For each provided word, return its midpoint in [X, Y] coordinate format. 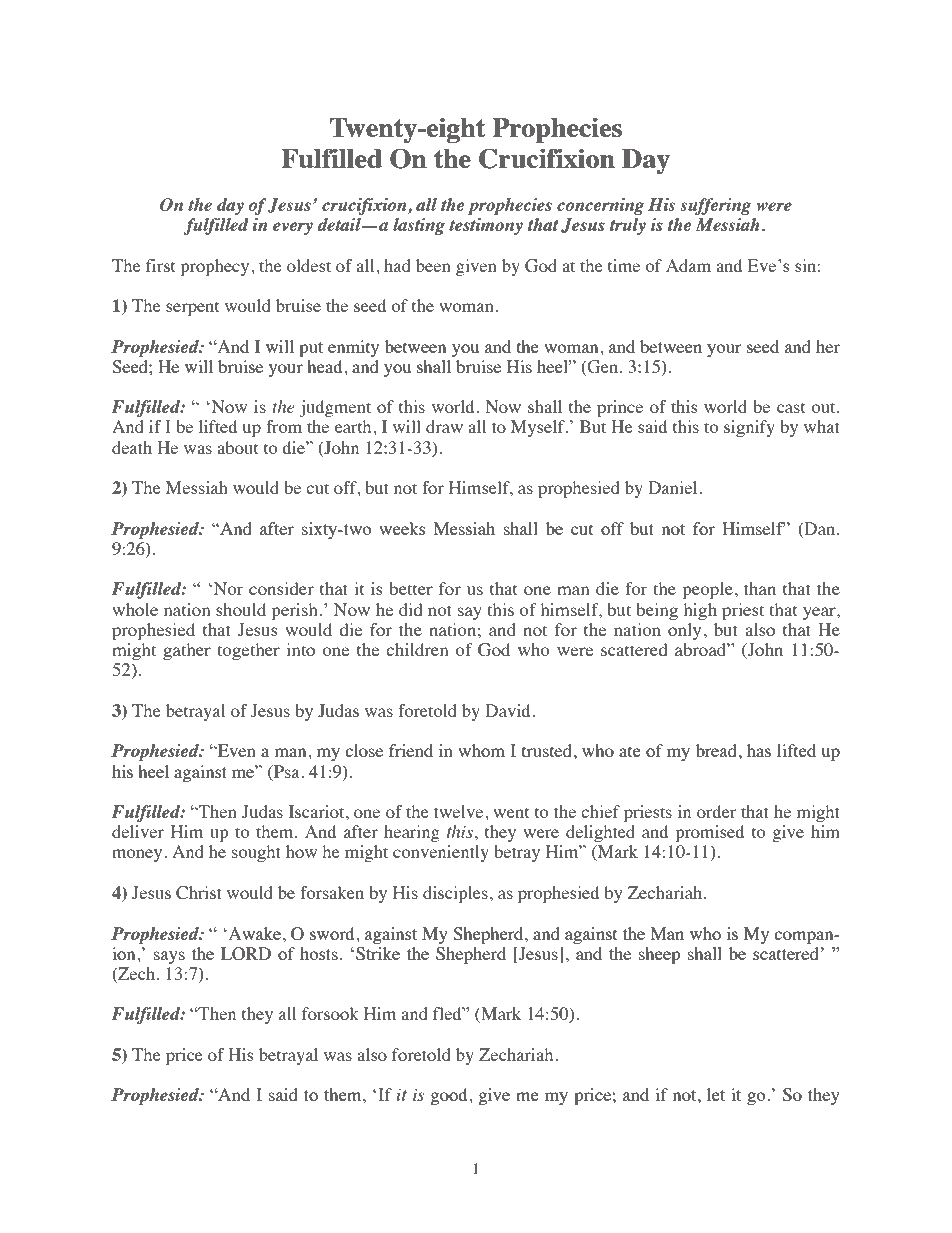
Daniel [674, 487]
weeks [402, 528]
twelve [460, 811]
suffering [715, 206]
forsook [330, 1013]
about [237, 447]
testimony [486, 226]
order [717, 811]
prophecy [216, 267]
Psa [287, 771]
